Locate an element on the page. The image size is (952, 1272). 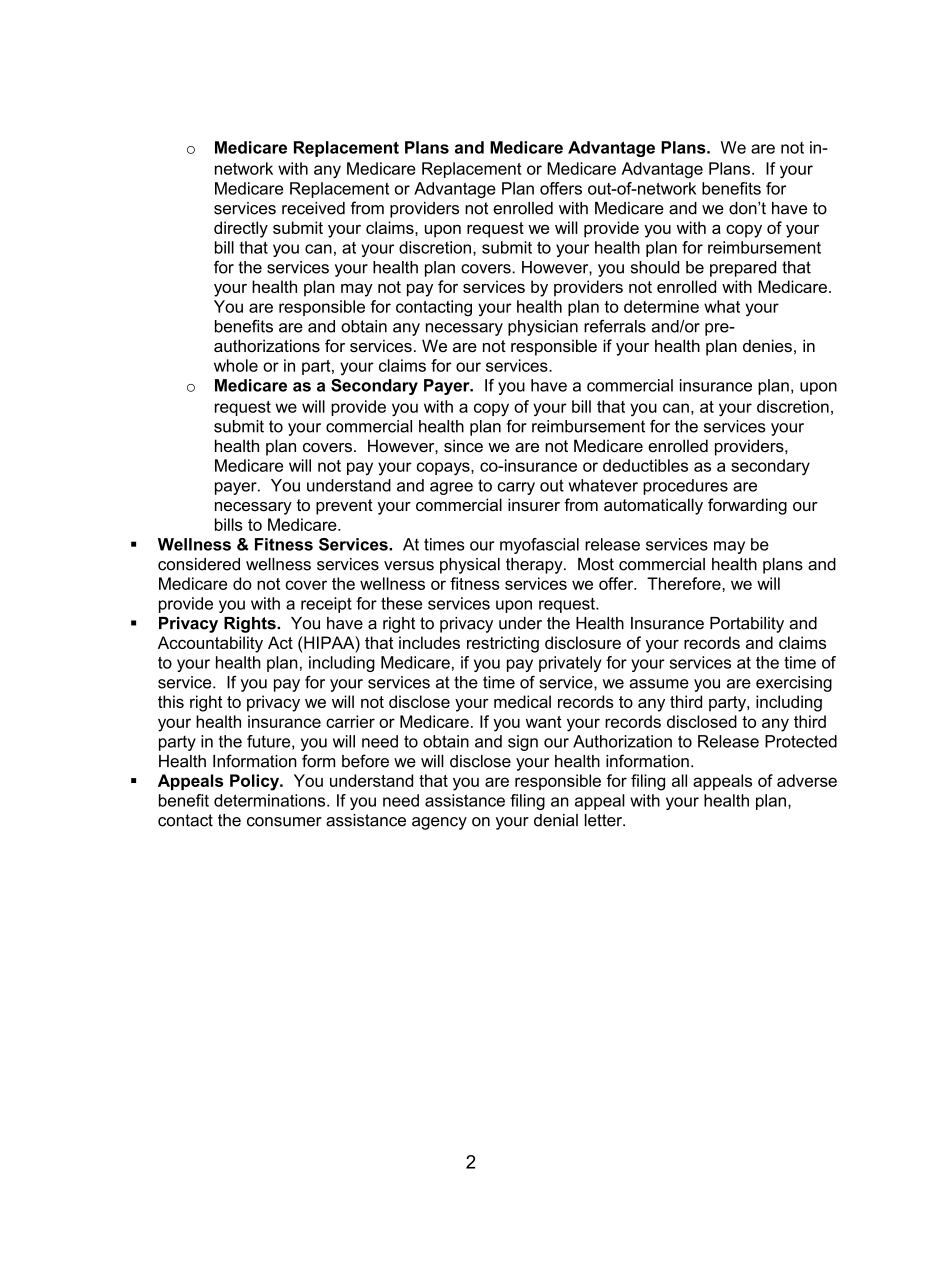
determinations is located at coordinates (271, 800).
